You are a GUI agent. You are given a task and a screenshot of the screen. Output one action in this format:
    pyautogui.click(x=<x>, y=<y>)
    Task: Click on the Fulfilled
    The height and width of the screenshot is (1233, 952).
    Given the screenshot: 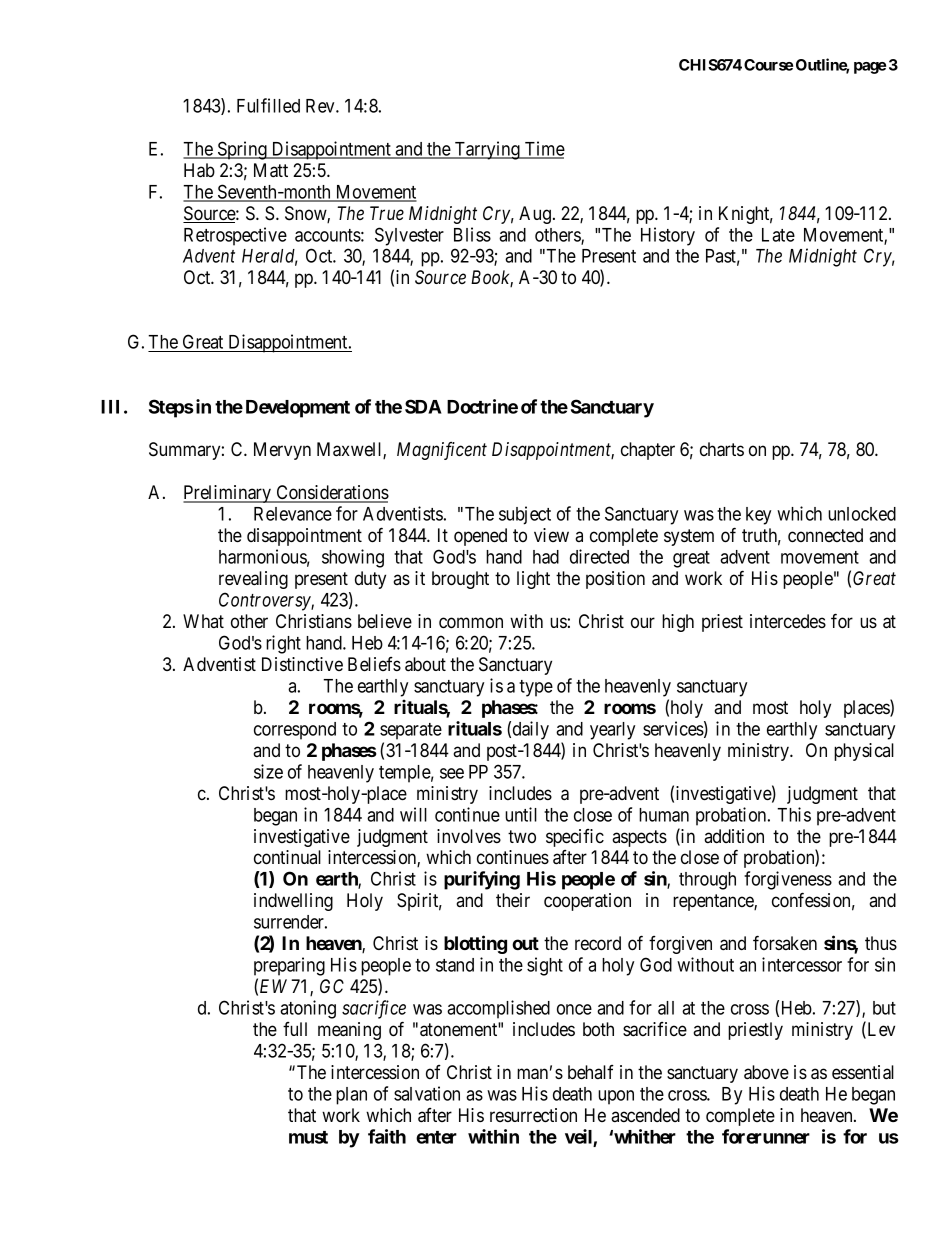 What is the action you would take?
    pyautogui.click(x=268, y=105)
